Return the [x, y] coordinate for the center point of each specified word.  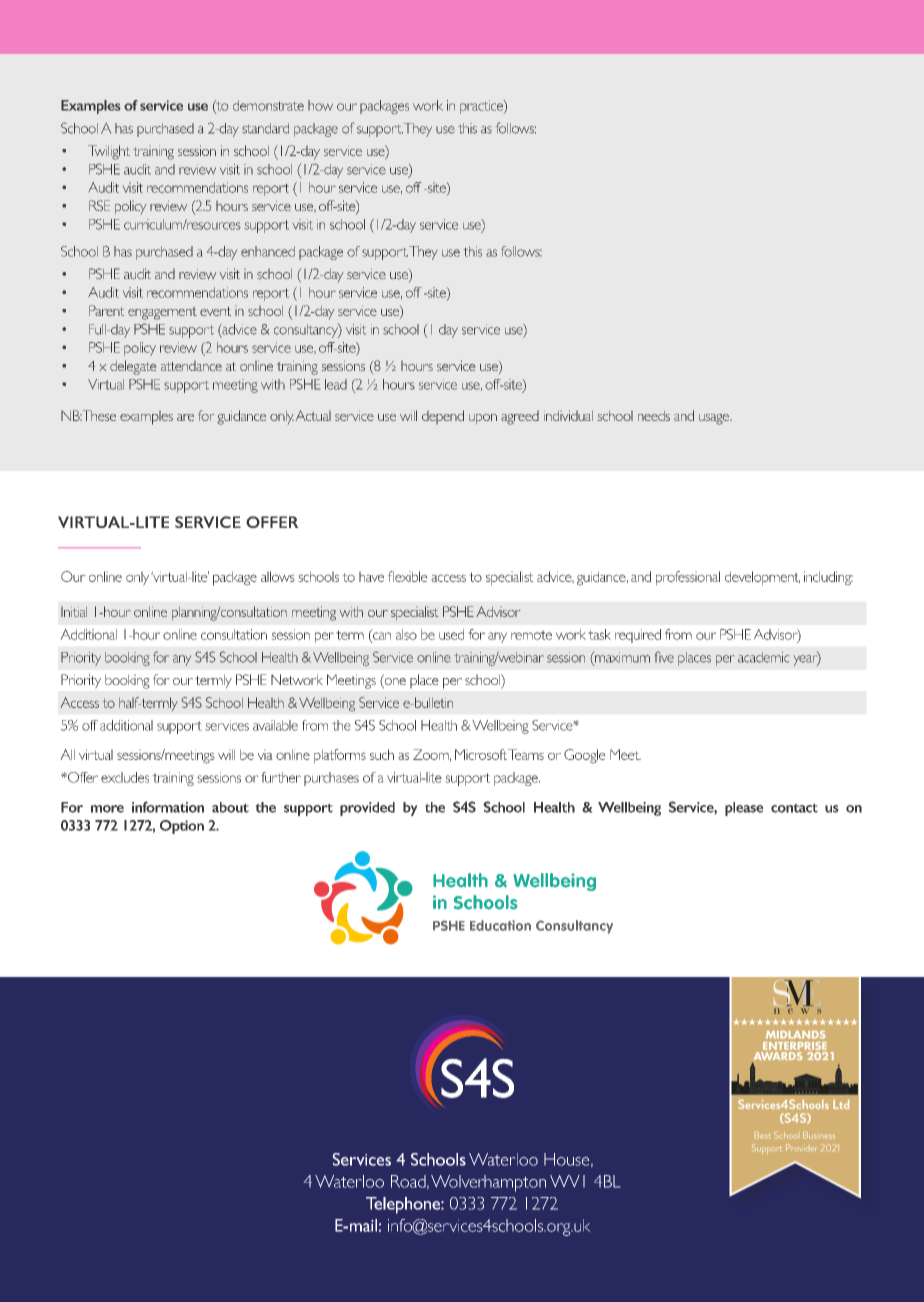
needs [654, 416]
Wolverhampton [488, 1183]
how [320, 105]
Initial [74, 612]
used [451, 634]
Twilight [109, 152]
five [664, 657]
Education [500, 925]
